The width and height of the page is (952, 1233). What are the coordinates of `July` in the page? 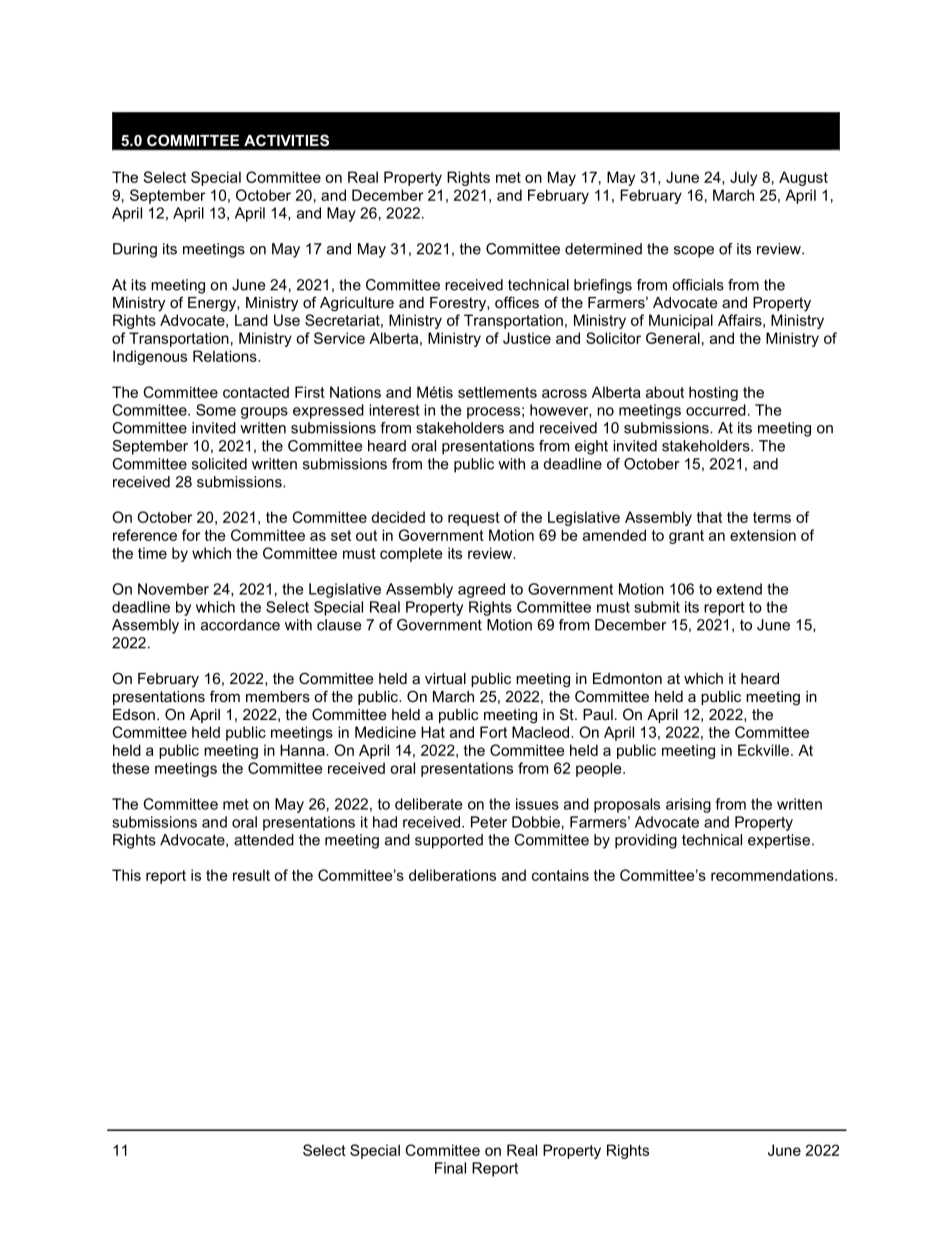 It's located at (743, 178).
